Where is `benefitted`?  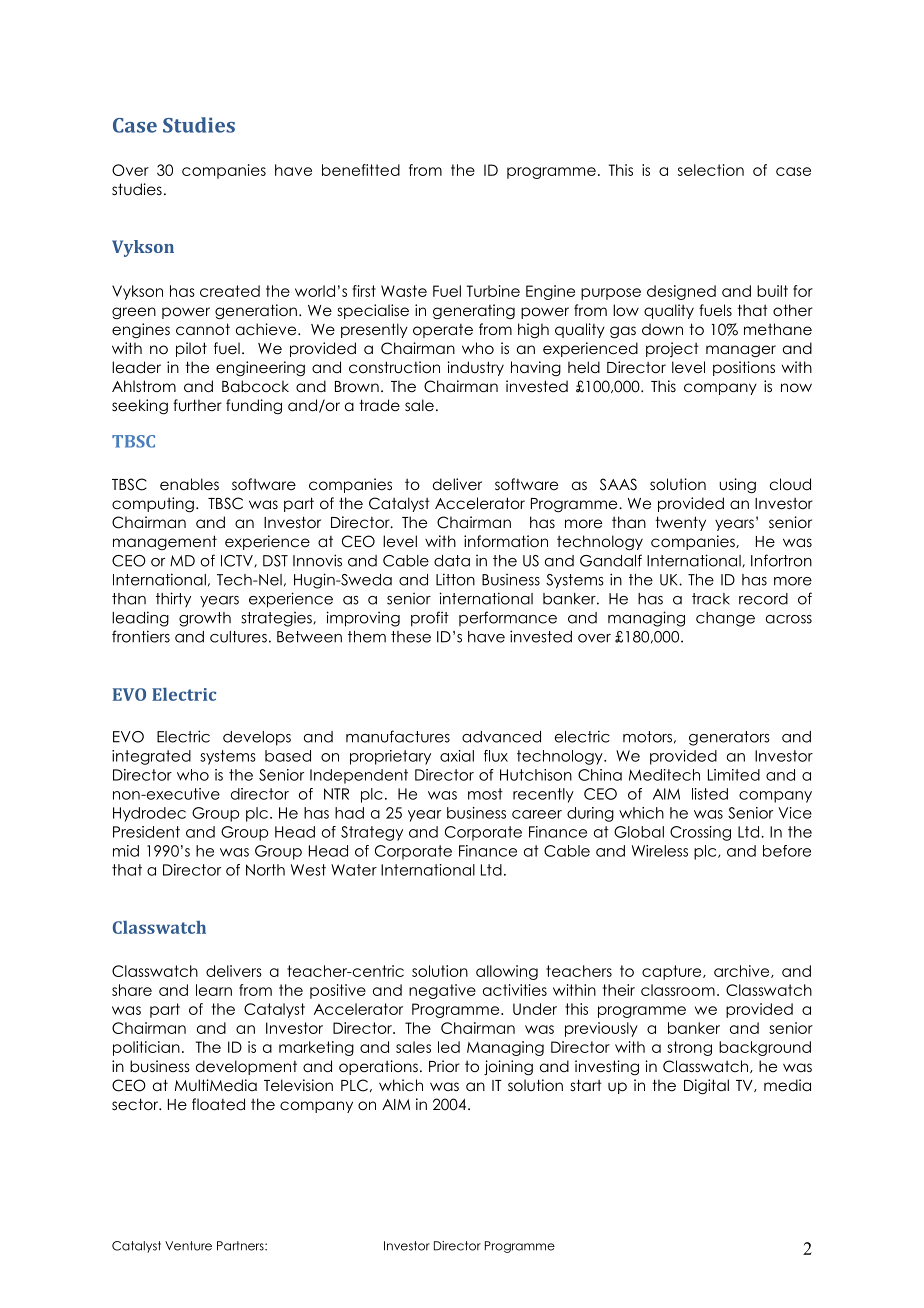 benefitted is located at coordinates (361, 170).
